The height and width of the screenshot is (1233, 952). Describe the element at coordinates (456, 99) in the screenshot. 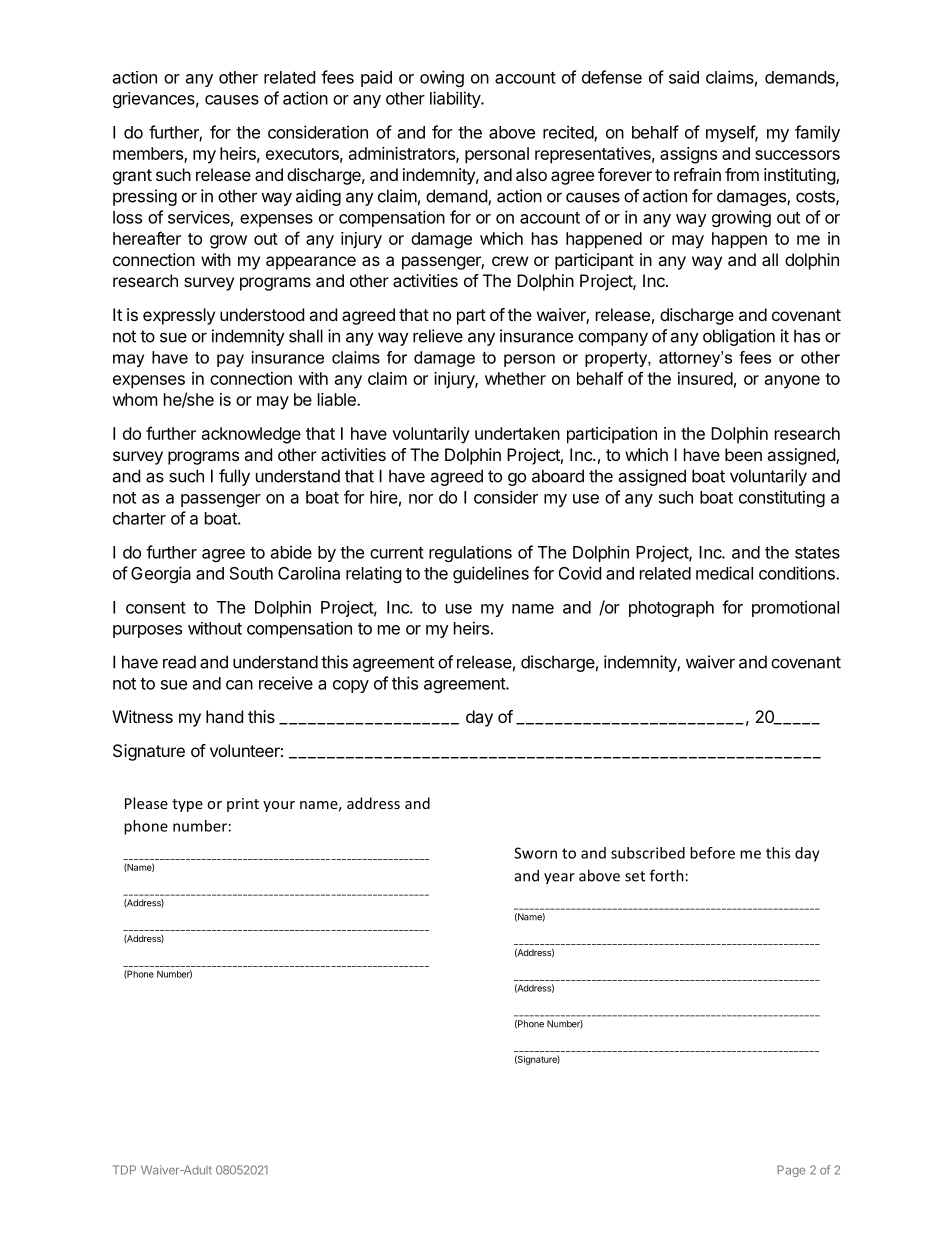

I see `liability` at that location.
